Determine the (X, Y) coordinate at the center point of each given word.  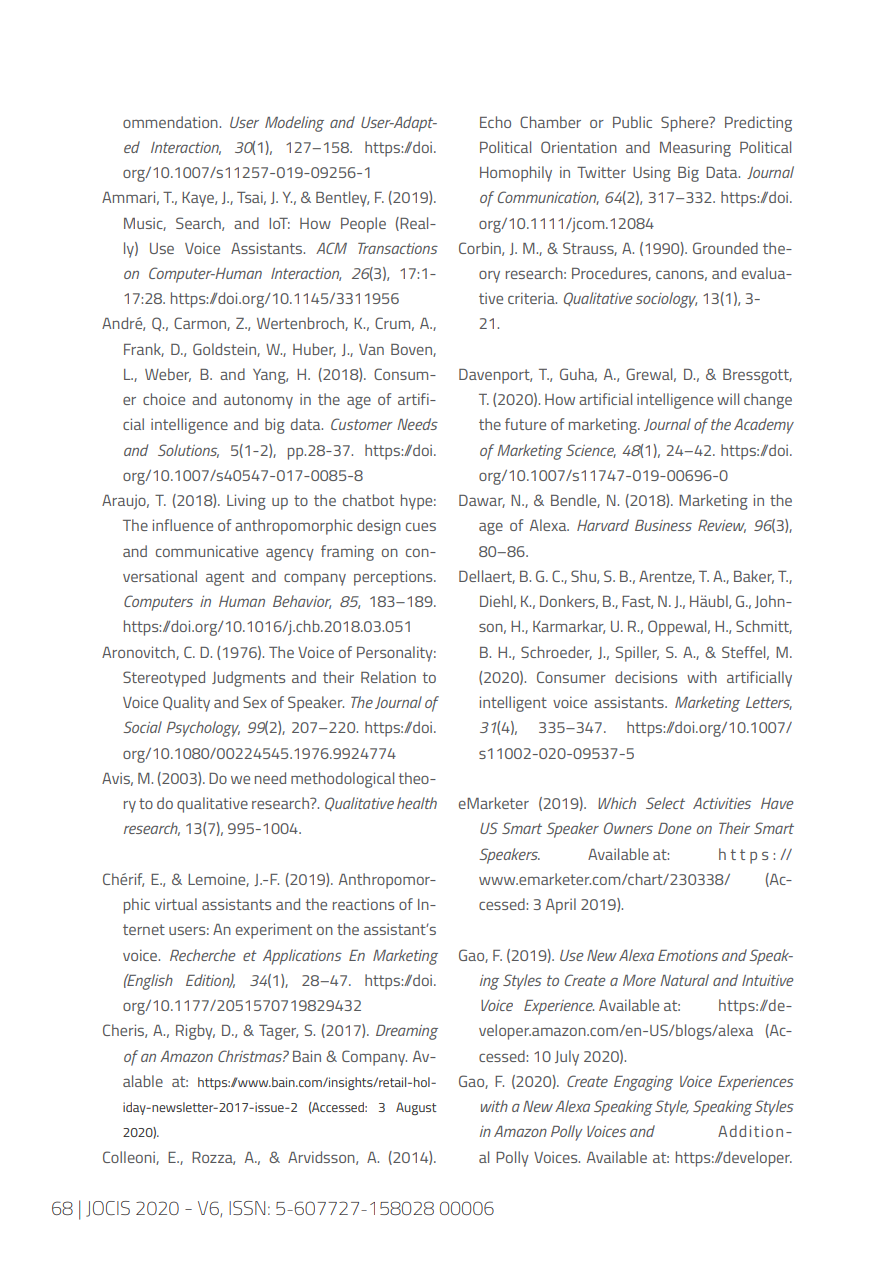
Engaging (643, 1083)
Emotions (688, 955)
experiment (274, 931)
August (416, 1108)
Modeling (294, 124)
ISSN (247, 1208)
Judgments (248, 679)
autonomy (258, 401)
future (525, 424)
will (728, 399)
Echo (495, 122)
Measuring (695, 149)
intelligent (513, 704)
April (561, 906)
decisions (646, 677)
